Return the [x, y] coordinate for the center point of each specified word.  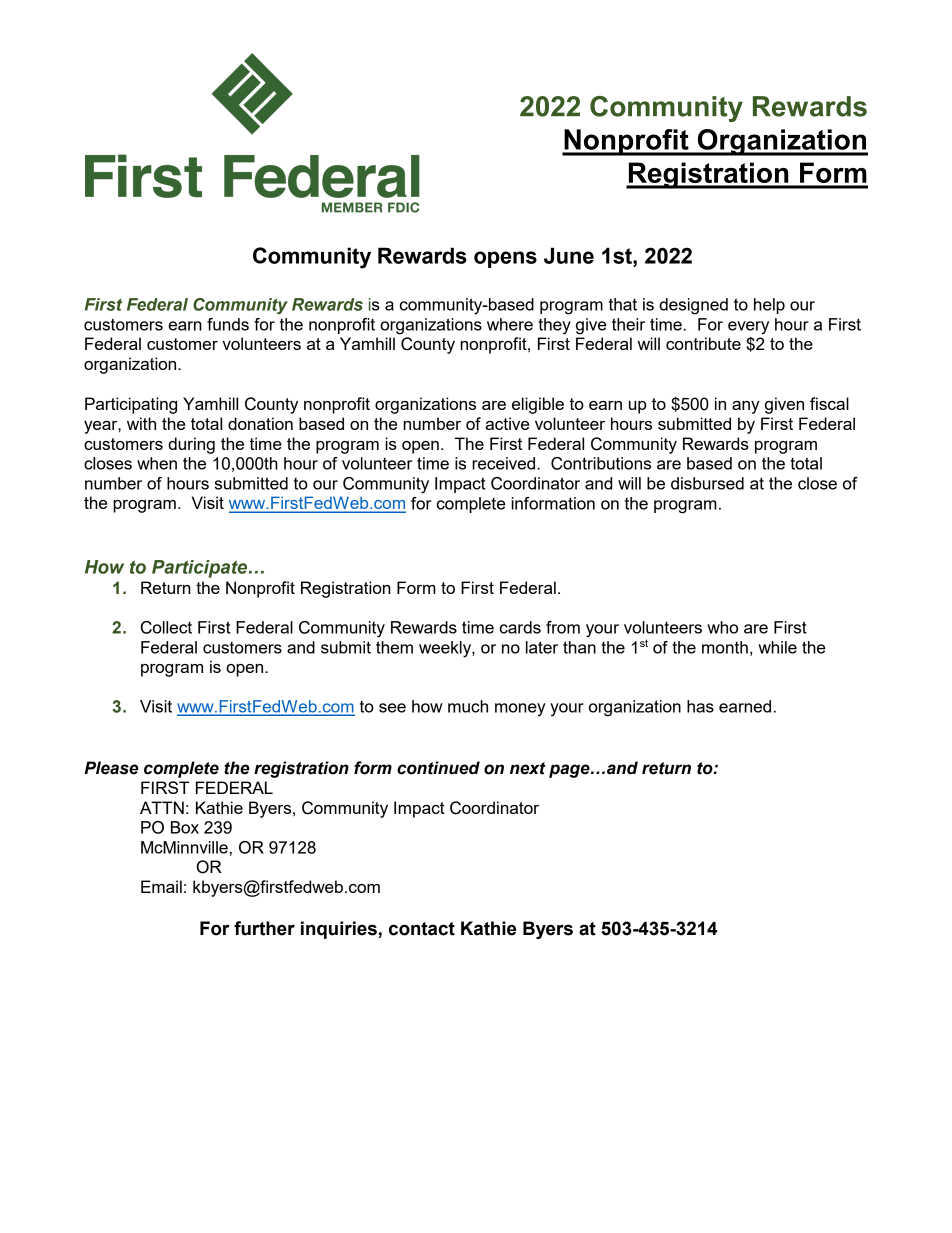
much [468, 706]
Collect [166, 627]
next [528, 768]
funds [228, 324]
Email [161, 886]
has [700, 706]
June [569, 255]
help [769, 306]
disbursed [707, 483]
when [157, 463]
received [505, 463]
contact [422, 929]
